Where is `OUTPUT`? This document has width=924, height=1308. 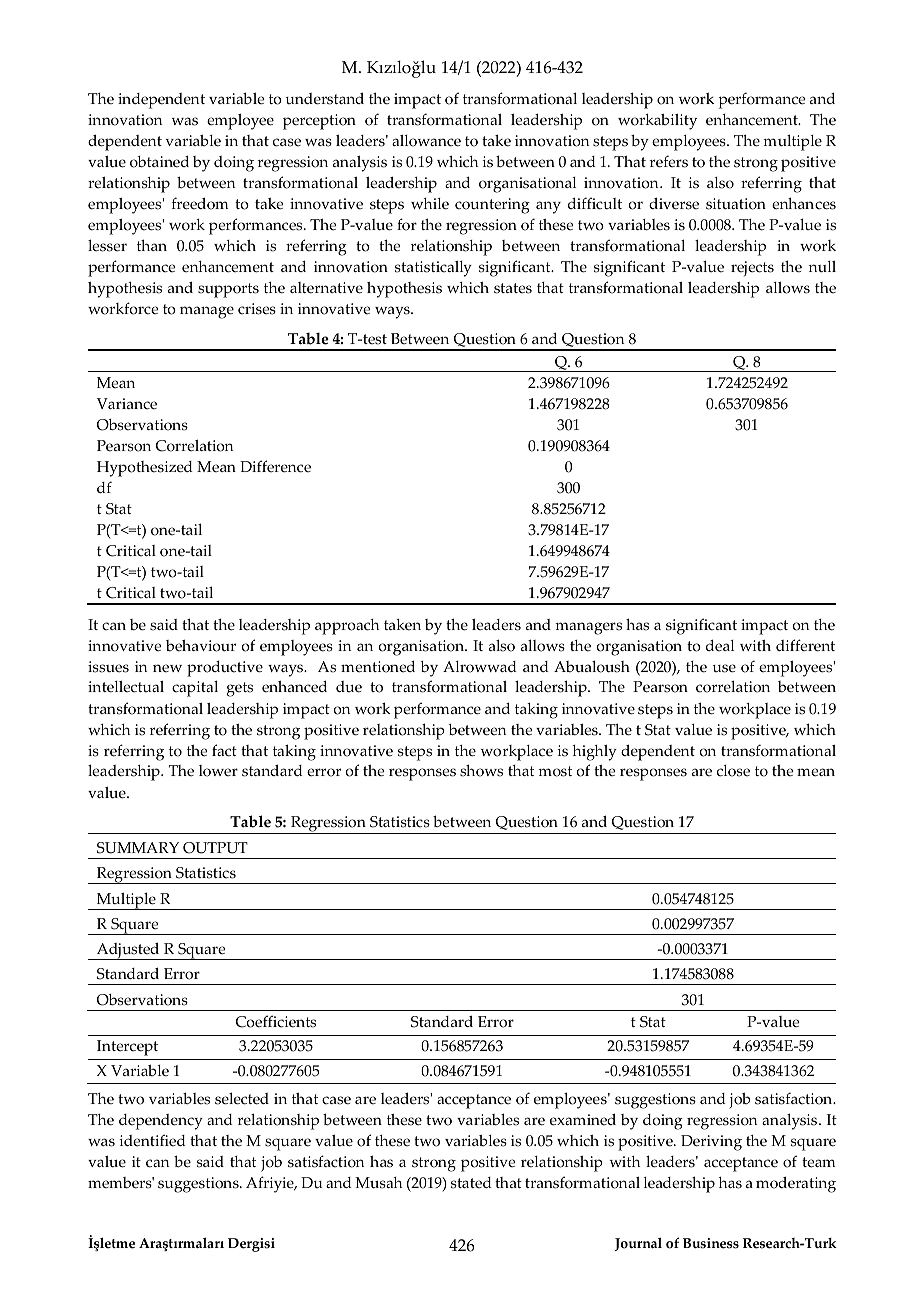
OUTPUT is located at coordinates (215, 848).
